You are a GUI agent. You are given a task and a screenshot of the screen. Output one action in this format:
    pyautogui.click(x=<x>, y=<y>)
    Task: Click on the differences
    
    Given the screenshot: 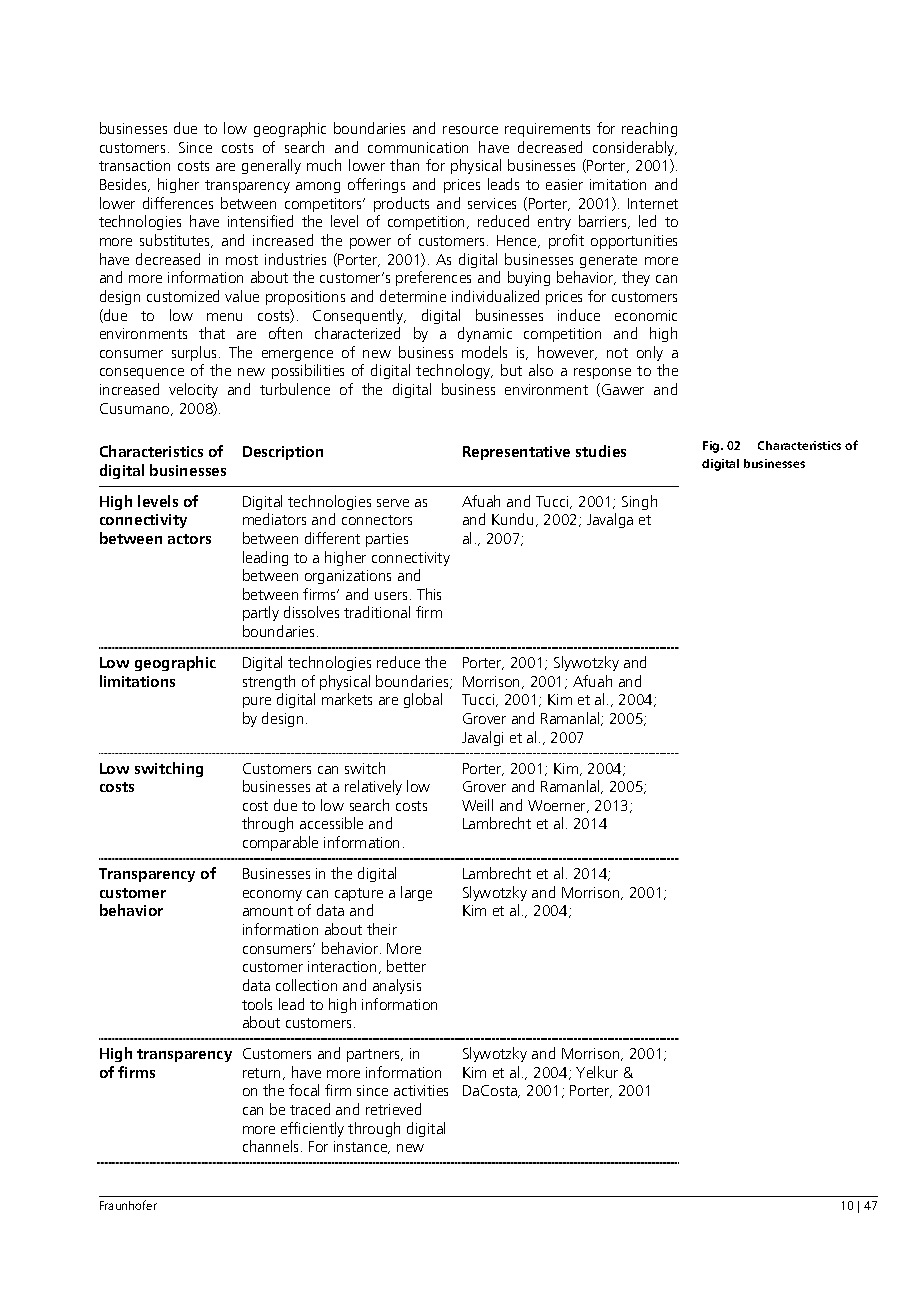 What is the action you would take?
    pyautogui.click(x=178, y=203)
